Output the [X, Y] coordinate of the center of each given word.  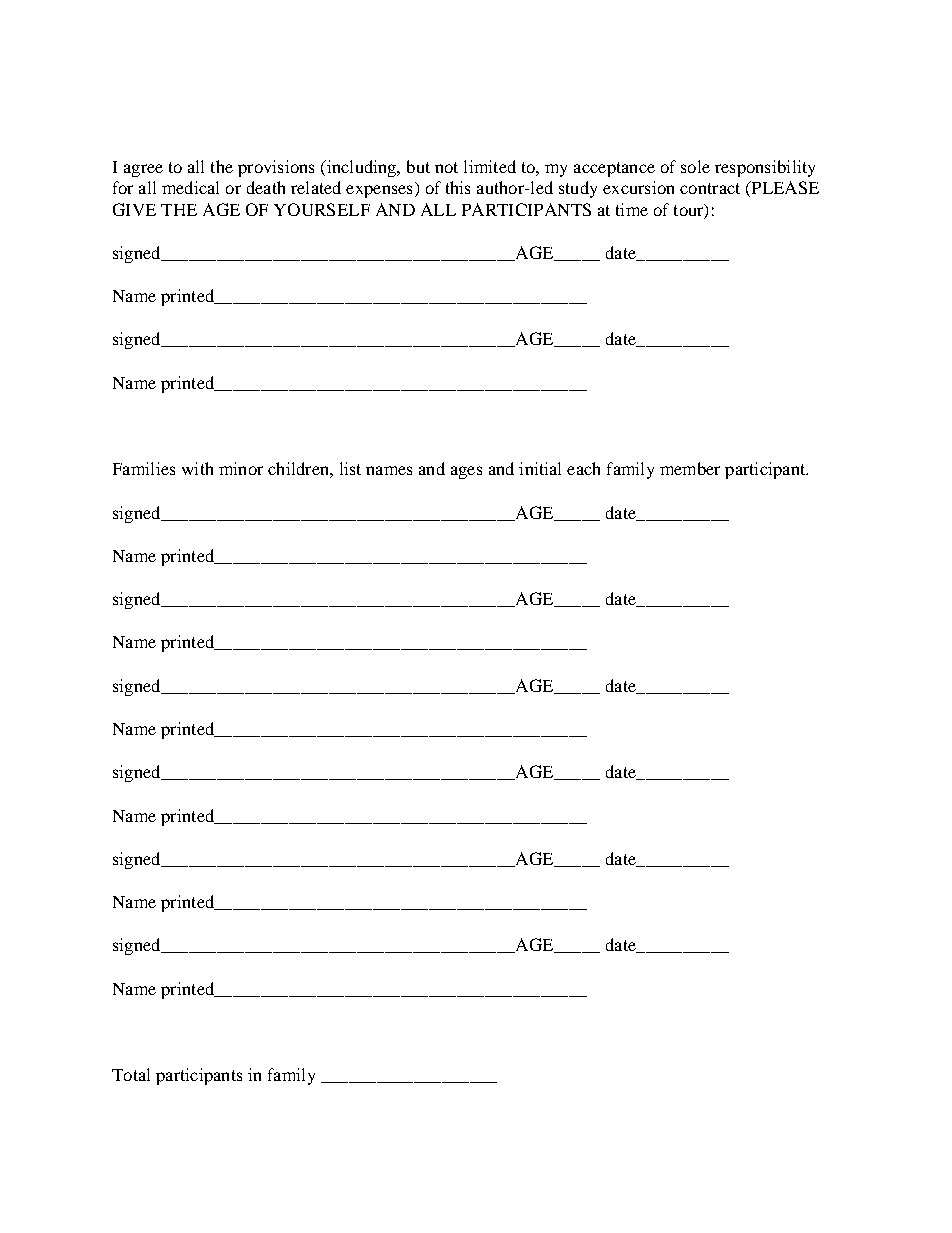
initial [540, 468]
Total [131, 1074]
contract [710, 188]
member [690, 468]
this [458, 187]
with [197, 468]
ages [466, 472]
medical [190, 187]
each [583, 468]
